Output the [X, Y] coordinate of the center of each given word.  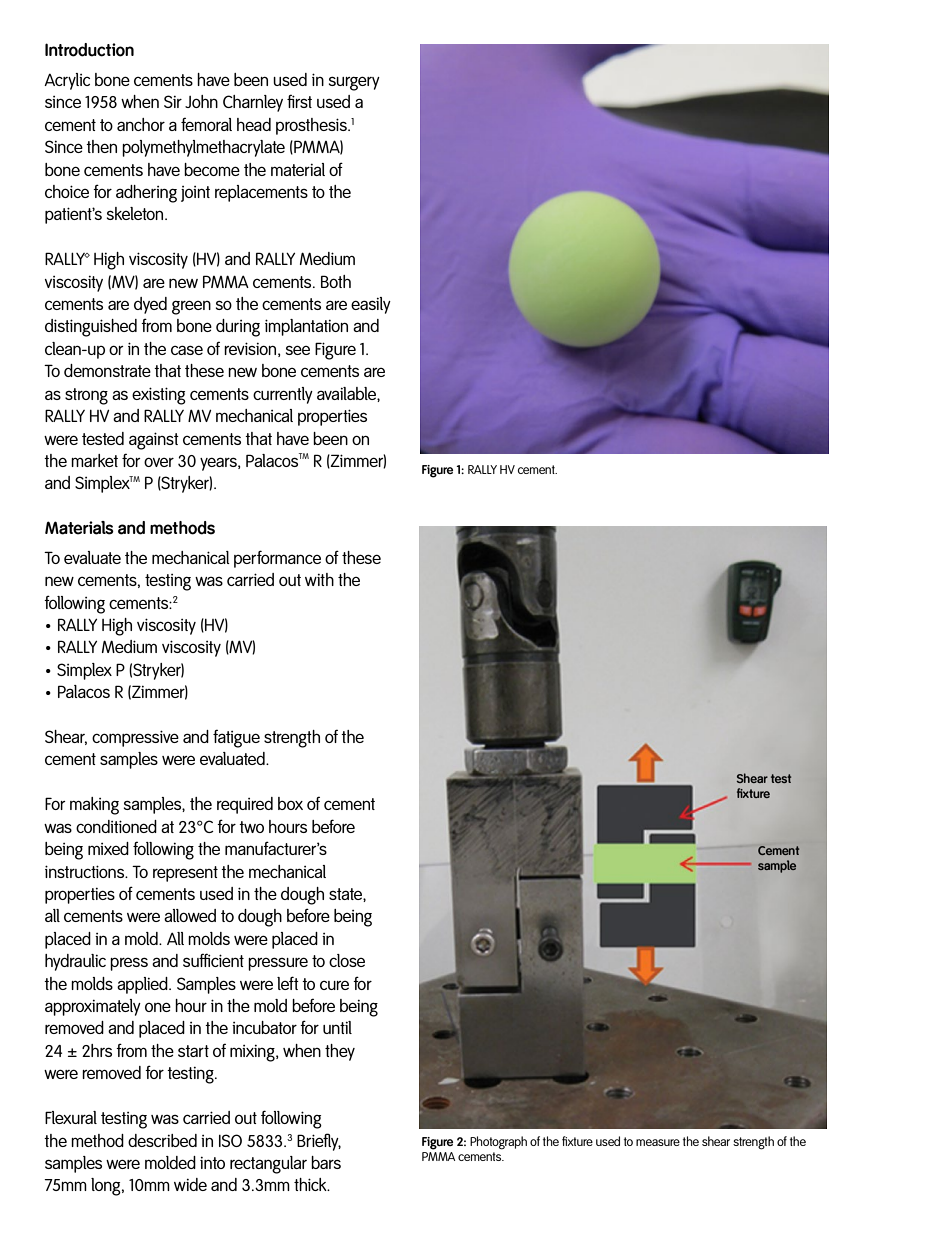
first [299, 101]
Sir [173, 101]
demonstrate [107, 370]
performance [277, 559]
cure [334, 985]
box [290, 803]
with [319, 579]
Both [336, 281]
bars [326, 1162]
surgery [354, 83]
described [162, 1140]
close [347, 960]
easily [371, 305]
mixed [108, 848]
